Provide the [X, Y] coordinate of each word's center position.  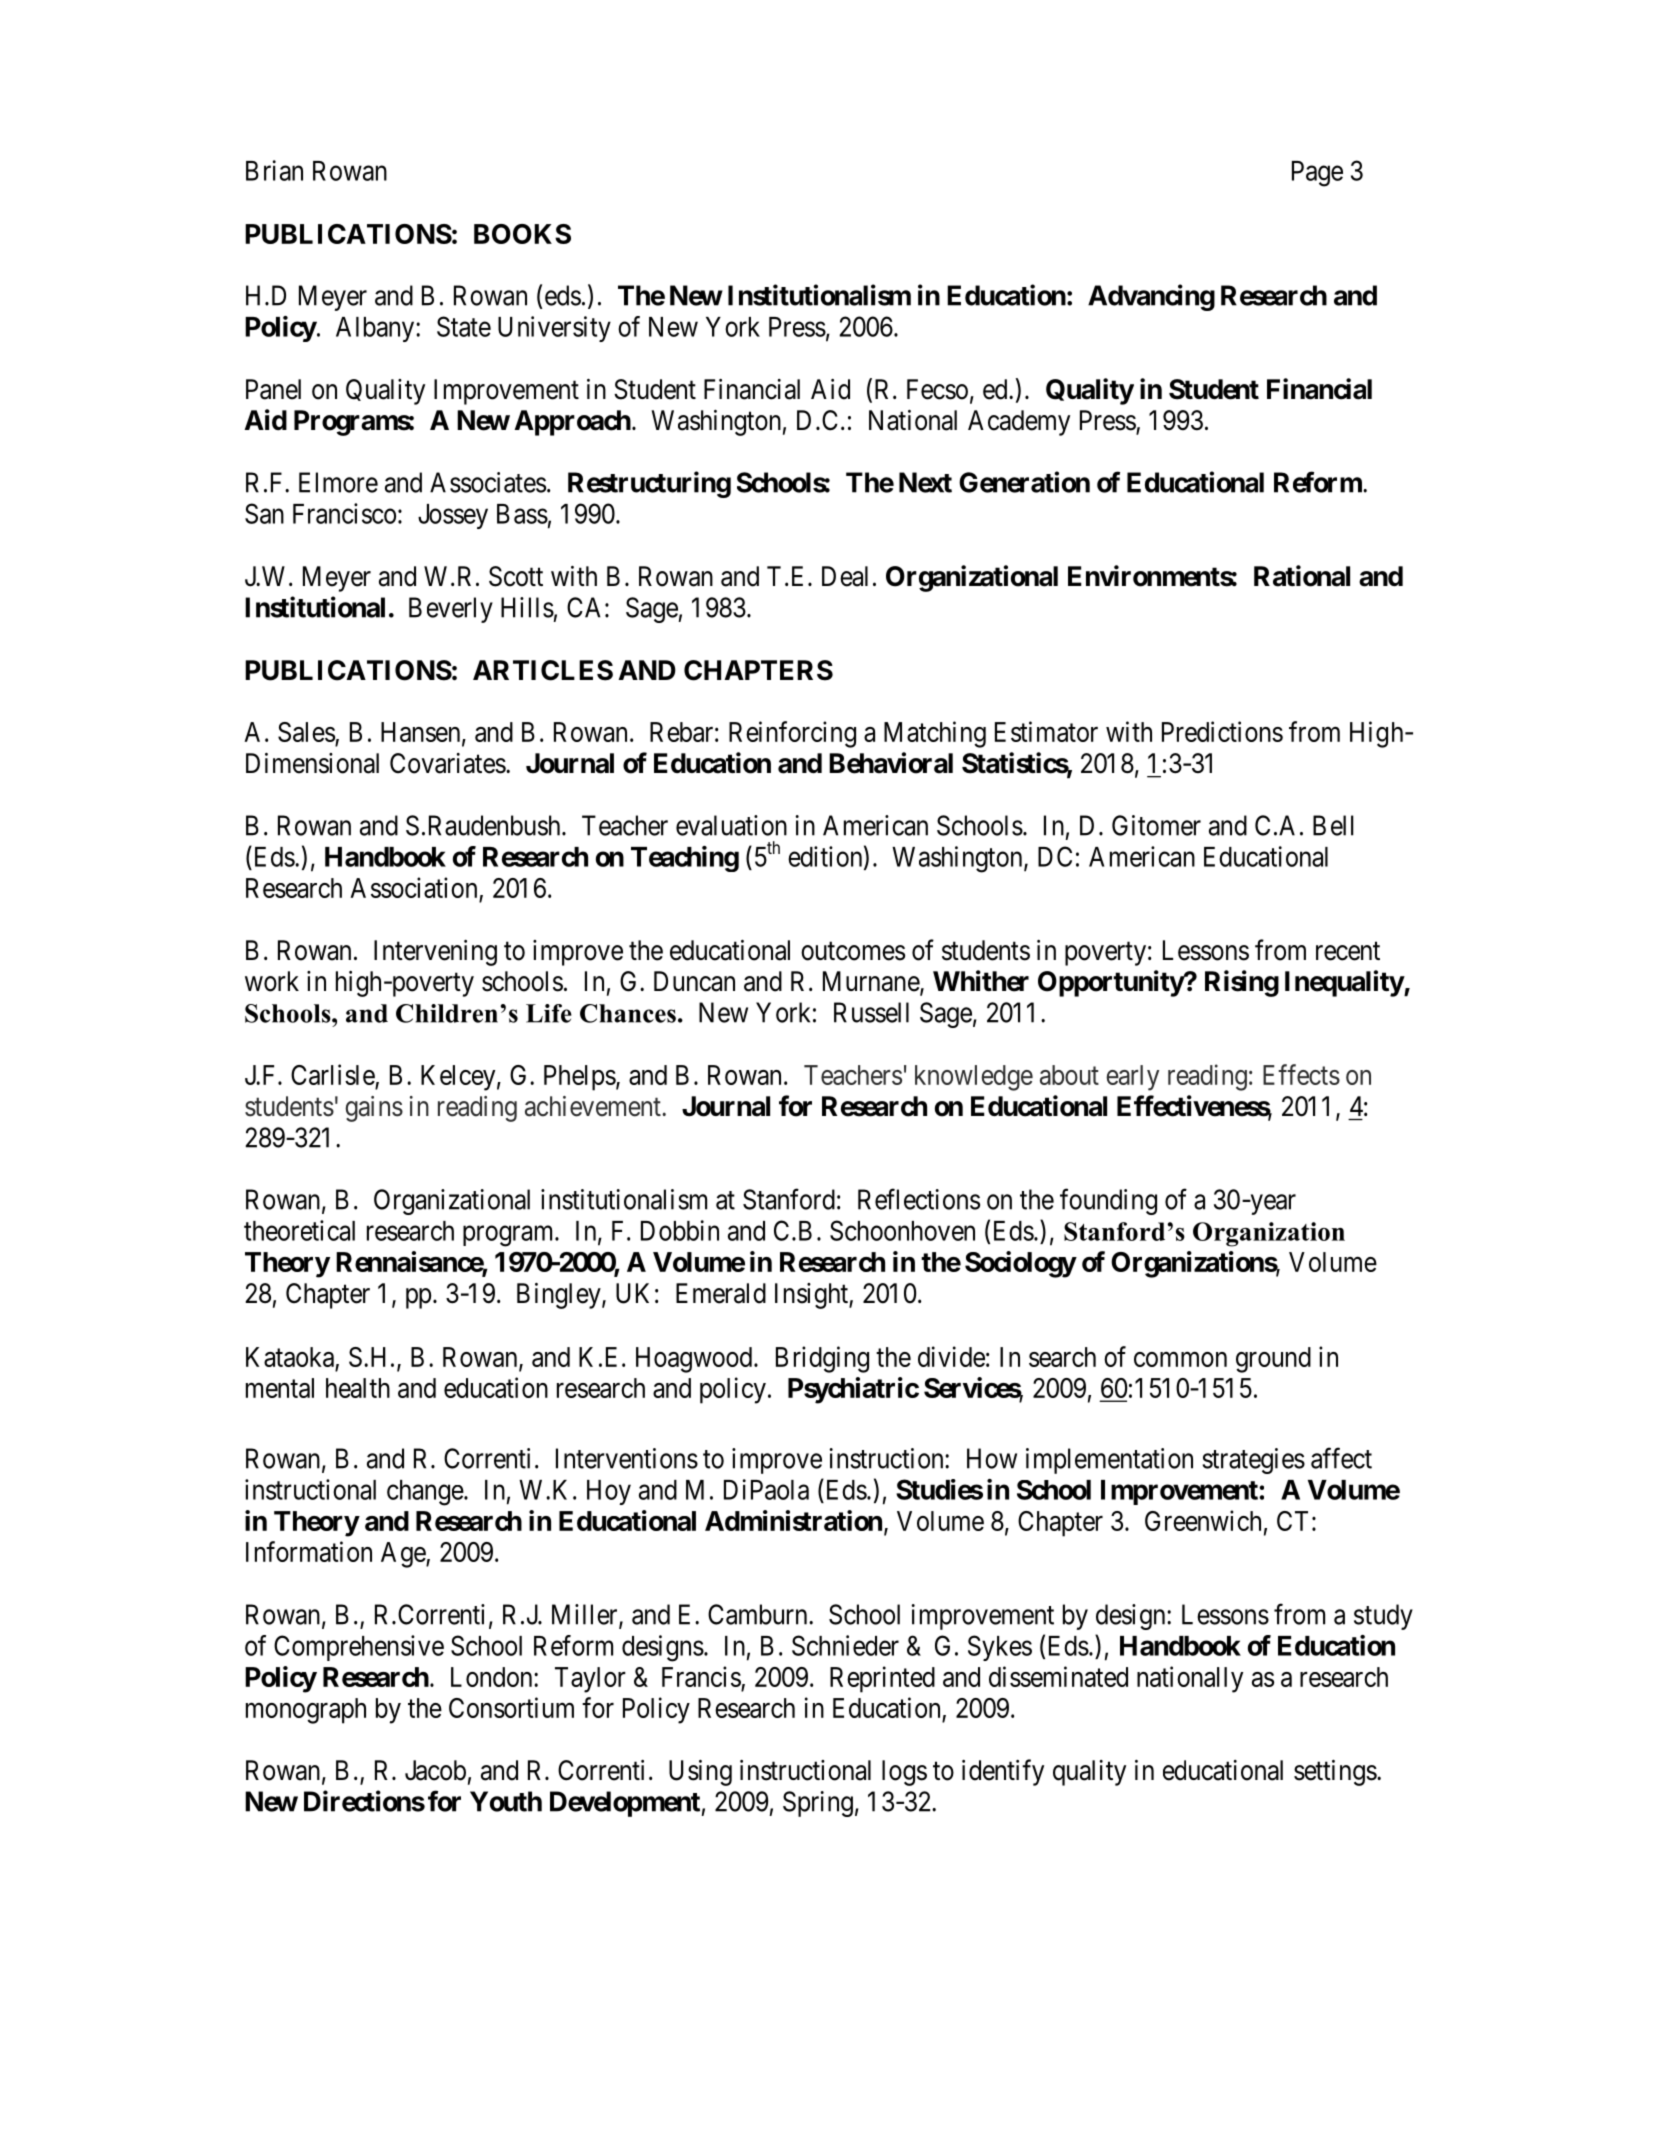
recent [1348, 951]
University [554, 329]
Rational [1302, 576]
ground [1273, 1360]
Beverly [451, 610]
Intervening [435, 953]
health [358, 1388]
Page [1317, 174]
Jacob [435, 1770]
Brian [274, 170]
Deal [845, 576]
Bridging [822, 1359]
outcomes [853, 951]
